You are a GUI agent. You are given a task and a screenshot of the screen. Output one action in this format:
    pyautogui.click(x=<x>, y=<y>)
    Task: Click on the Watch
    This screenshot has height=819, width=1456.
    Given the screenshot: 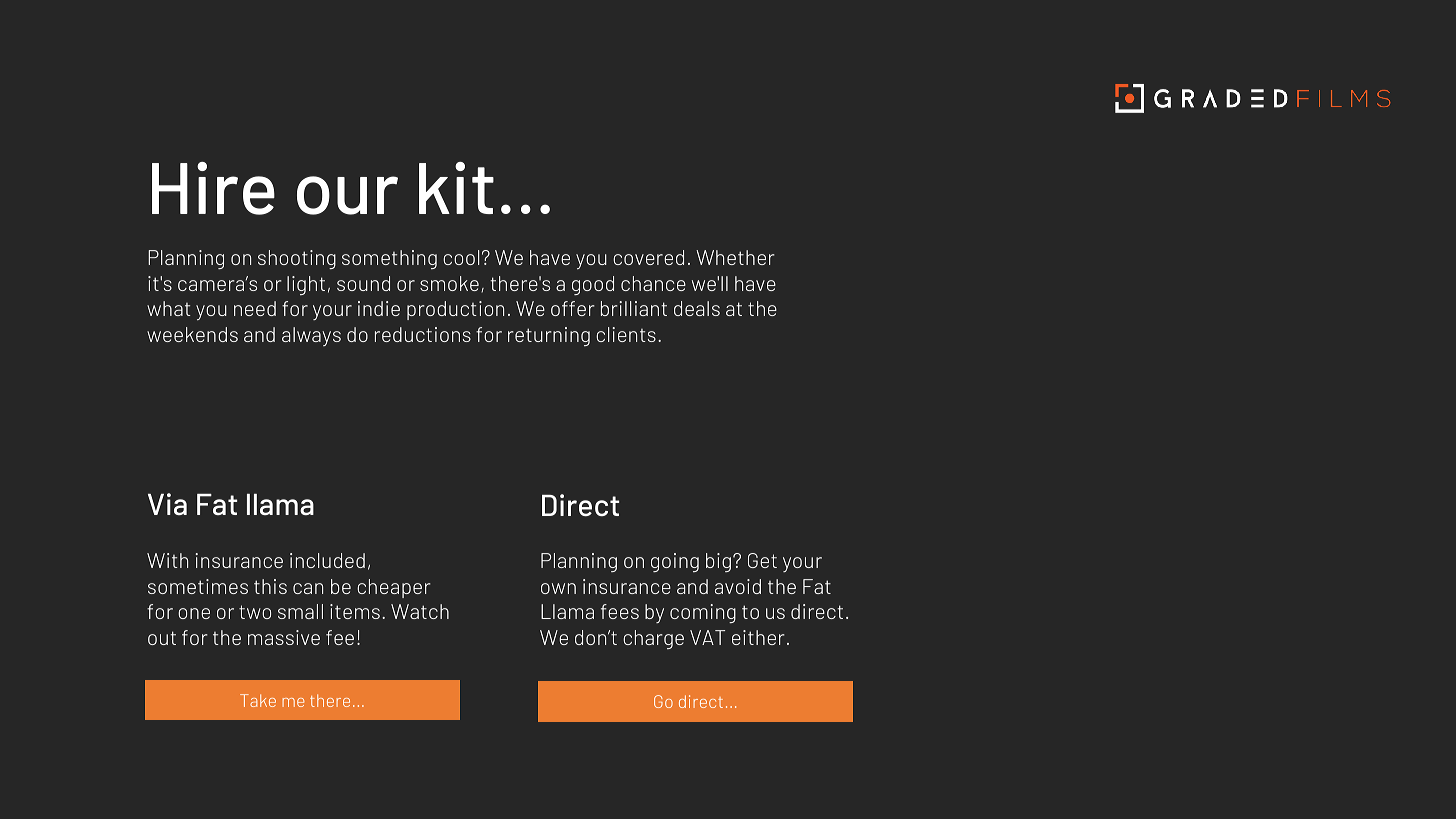 What is the action you would take?
    pyautogui.click(x=420, y=611)
